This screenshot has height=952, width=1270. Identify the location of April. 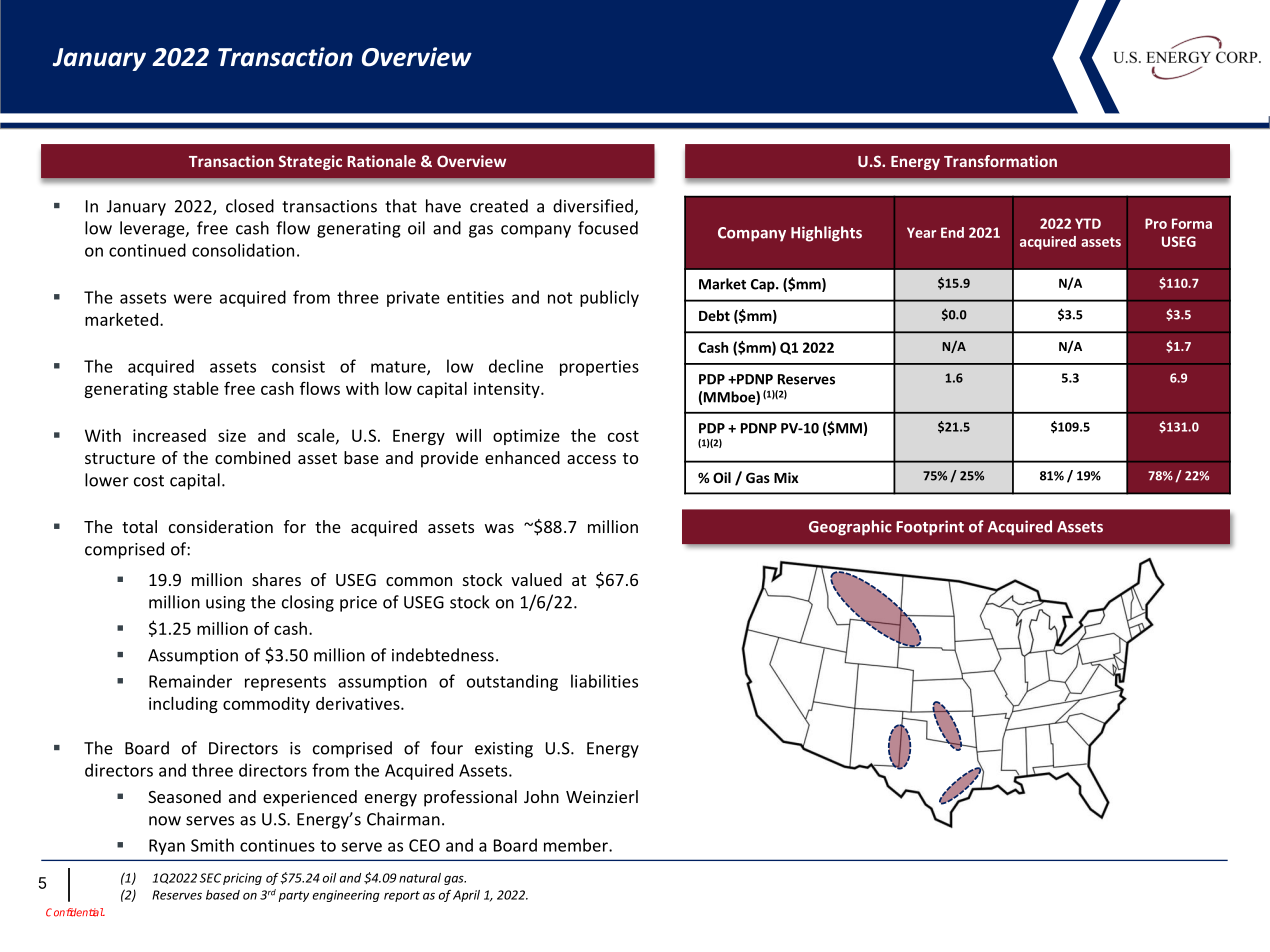
(466, 896).
